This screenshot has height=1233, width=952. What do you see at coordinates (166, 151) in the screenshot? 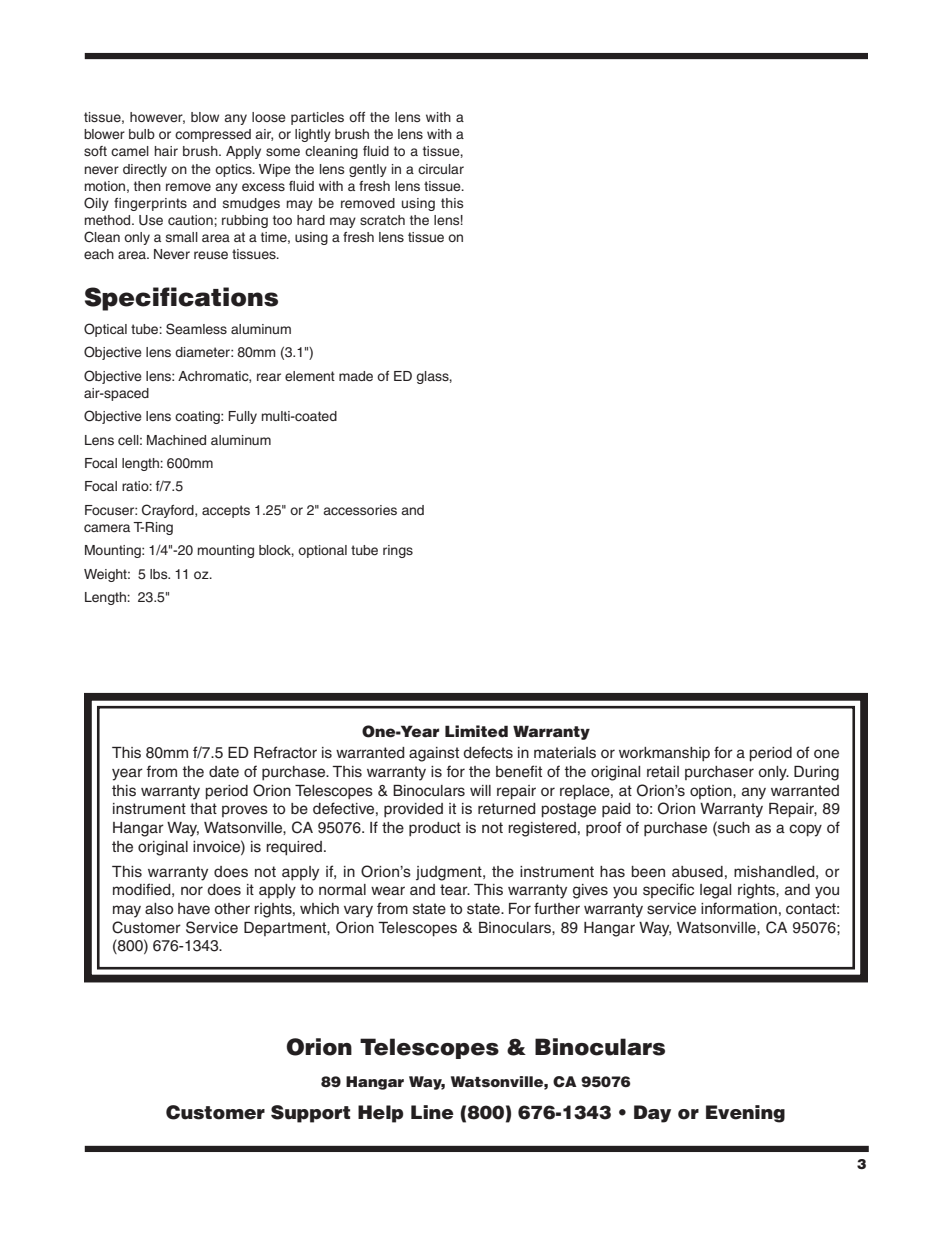
I see `hair` at bounding box center [166, 151].
